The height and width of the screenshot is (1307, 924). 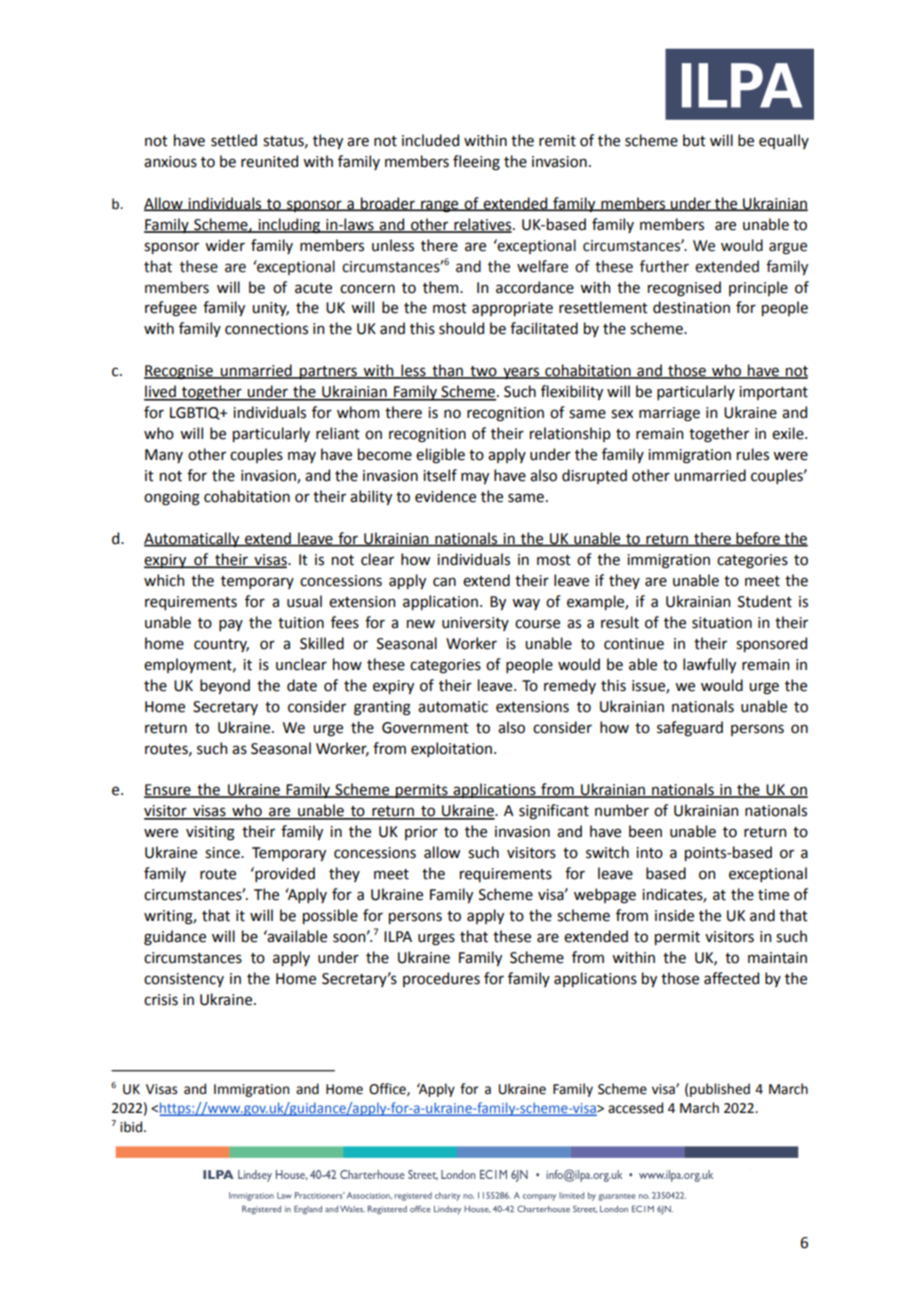 What do you see at coordinates (170, 162) in the screenshot?
I see `anxious` at bounding box center [170, 162].
